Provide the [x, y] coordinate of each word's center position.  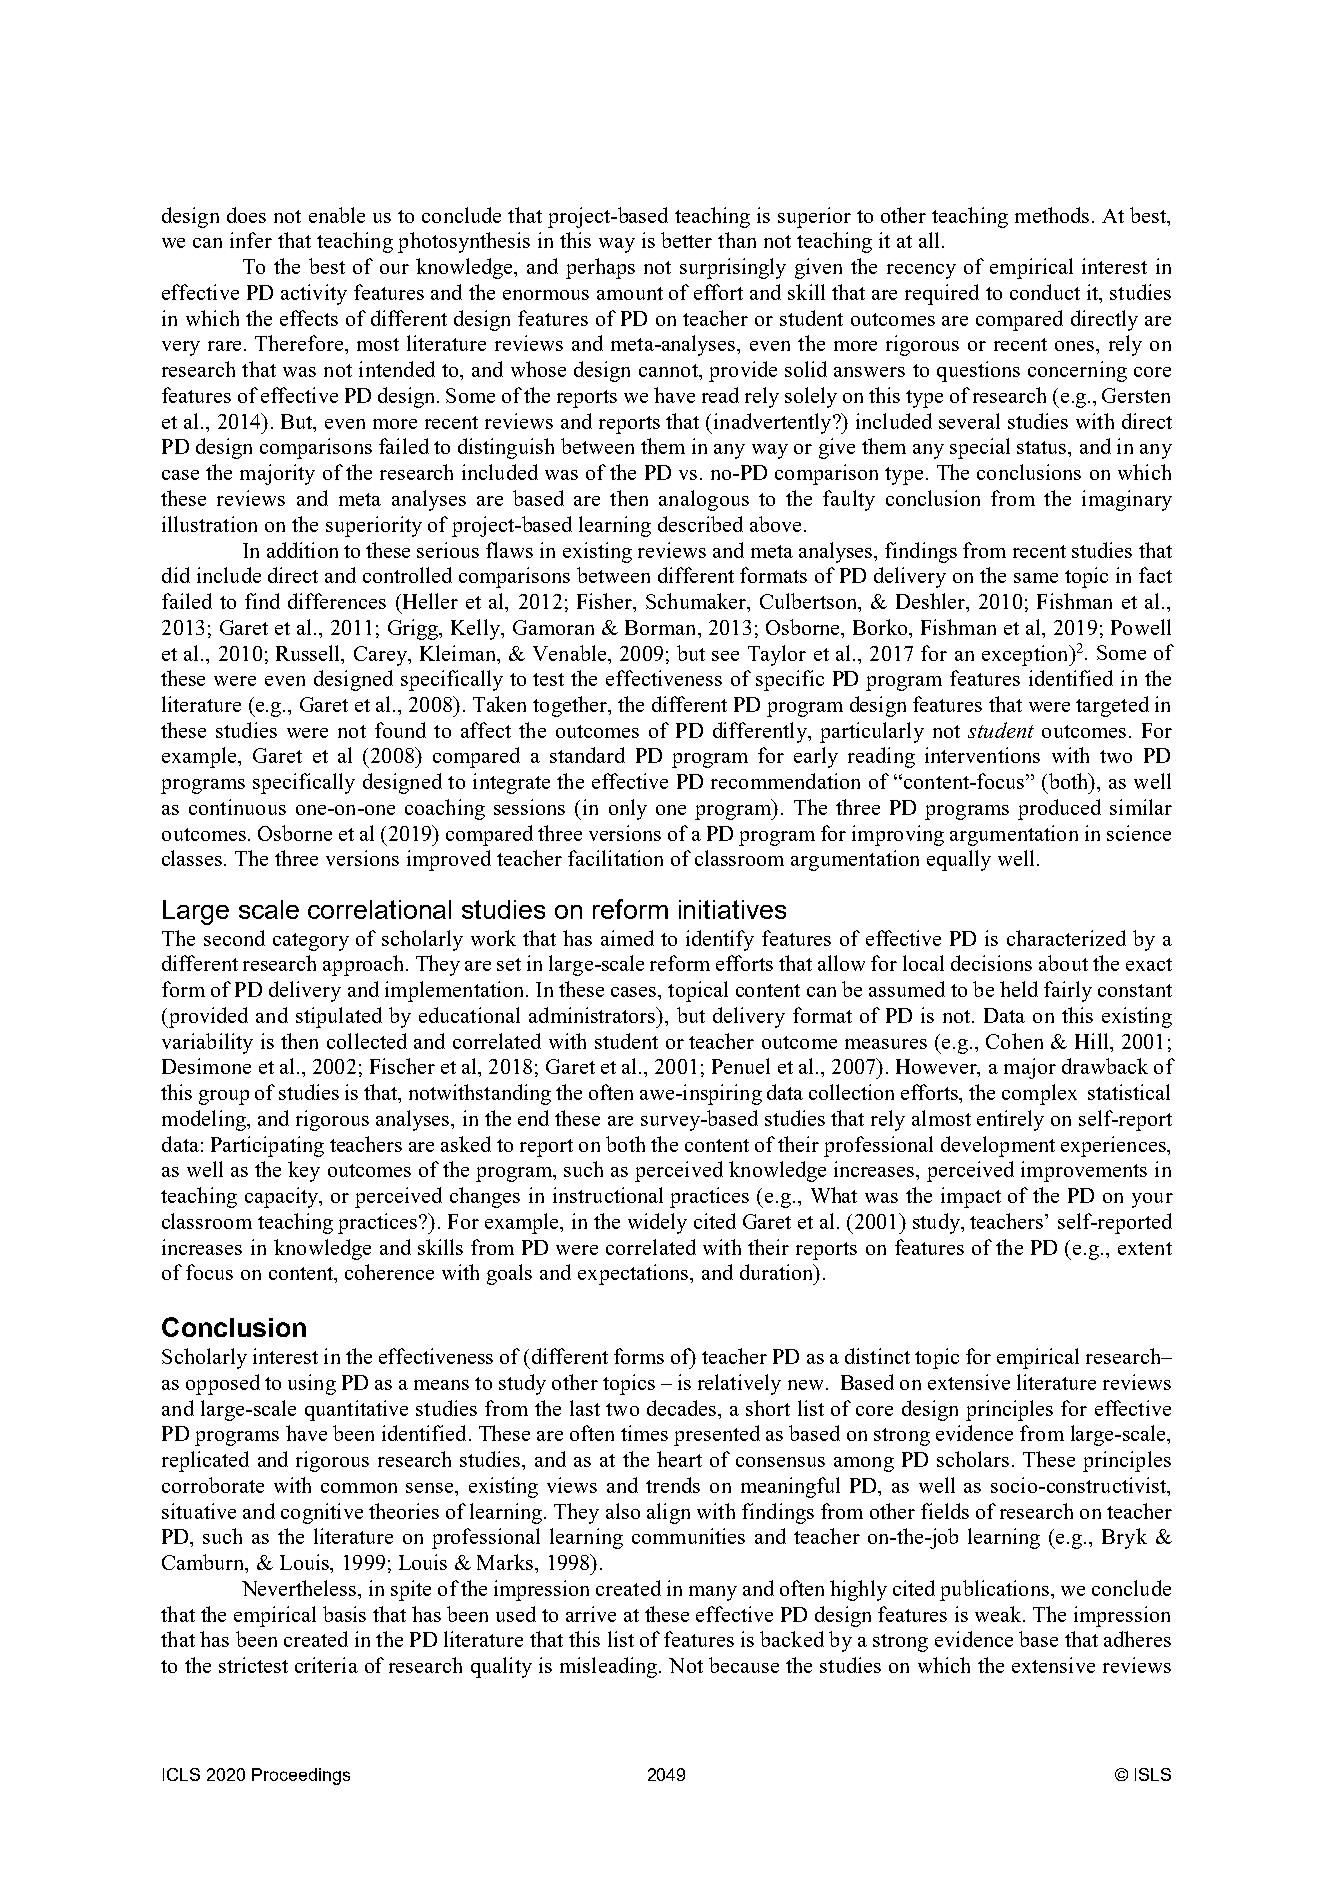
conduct [1045, 292]
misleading [610, 1667]
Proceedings [301, 1776]
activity [314, 294]
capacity [283, 1197]
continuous [237, 807]
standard [587, 755]
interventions [982, 755]
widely [657, 1223]
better [686, 240]
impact [971, 1197]
